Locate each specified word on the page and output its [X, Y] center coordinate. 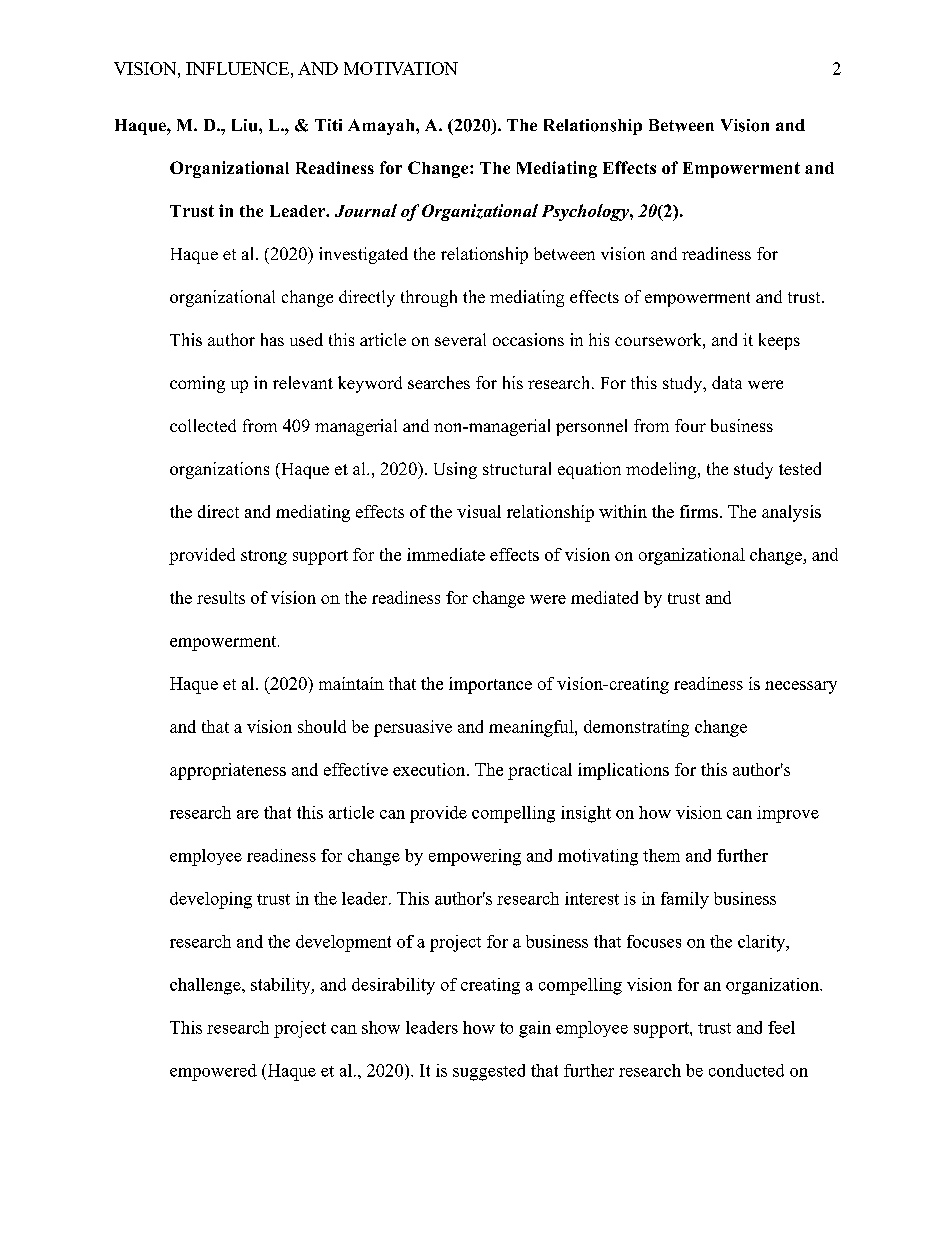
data [727, 382]
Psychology [586, 212]
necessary [801, 687]
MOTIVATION [401, 68]
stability [282, 986]
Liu [246, 125]
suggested [489, 1072]
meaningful [532, 728]
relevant [303, 382]
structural [517, 468]
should [322, 726]
